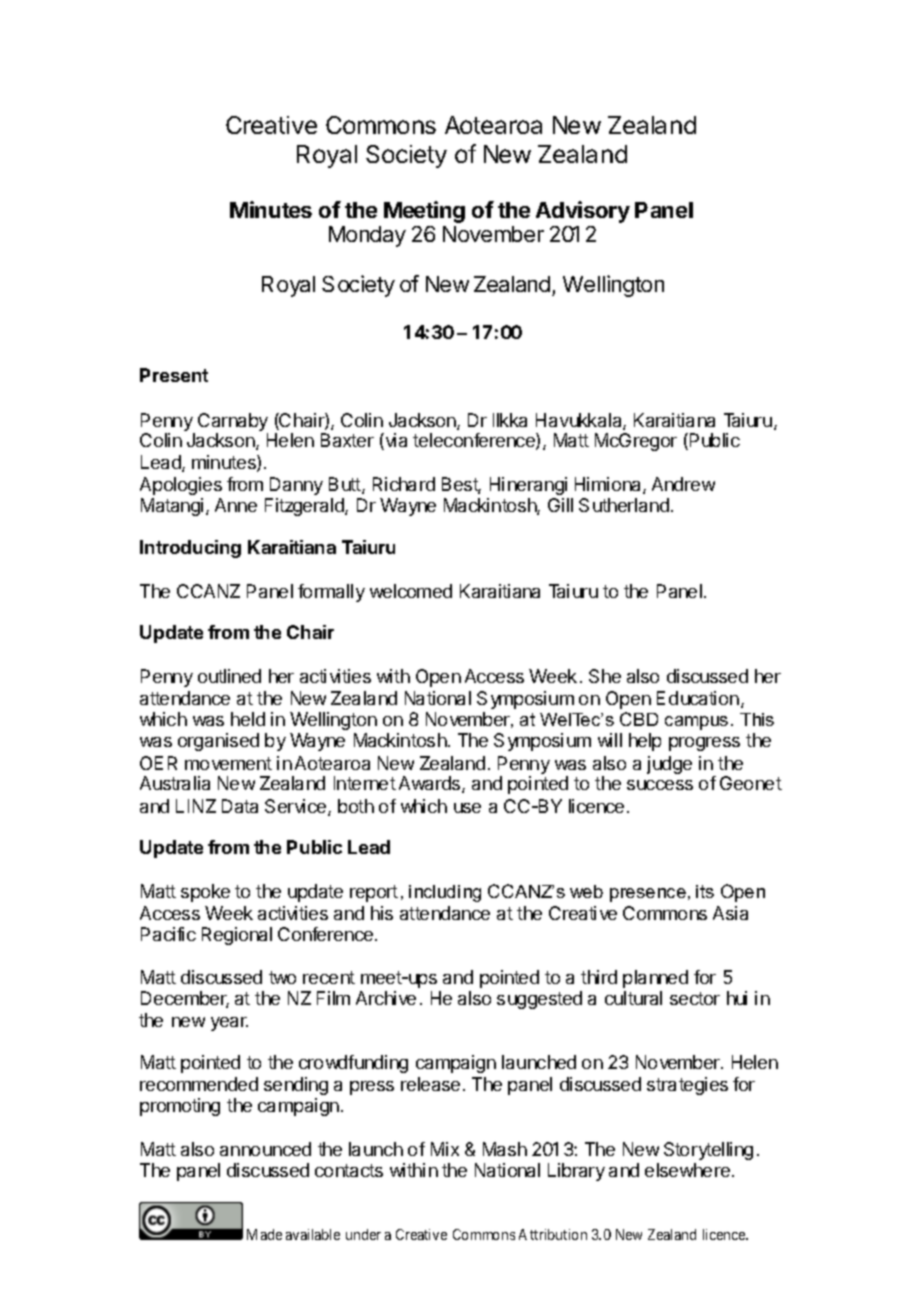 This page has height=1309, width=924. I want to click on Made, so click(264, 1234).
